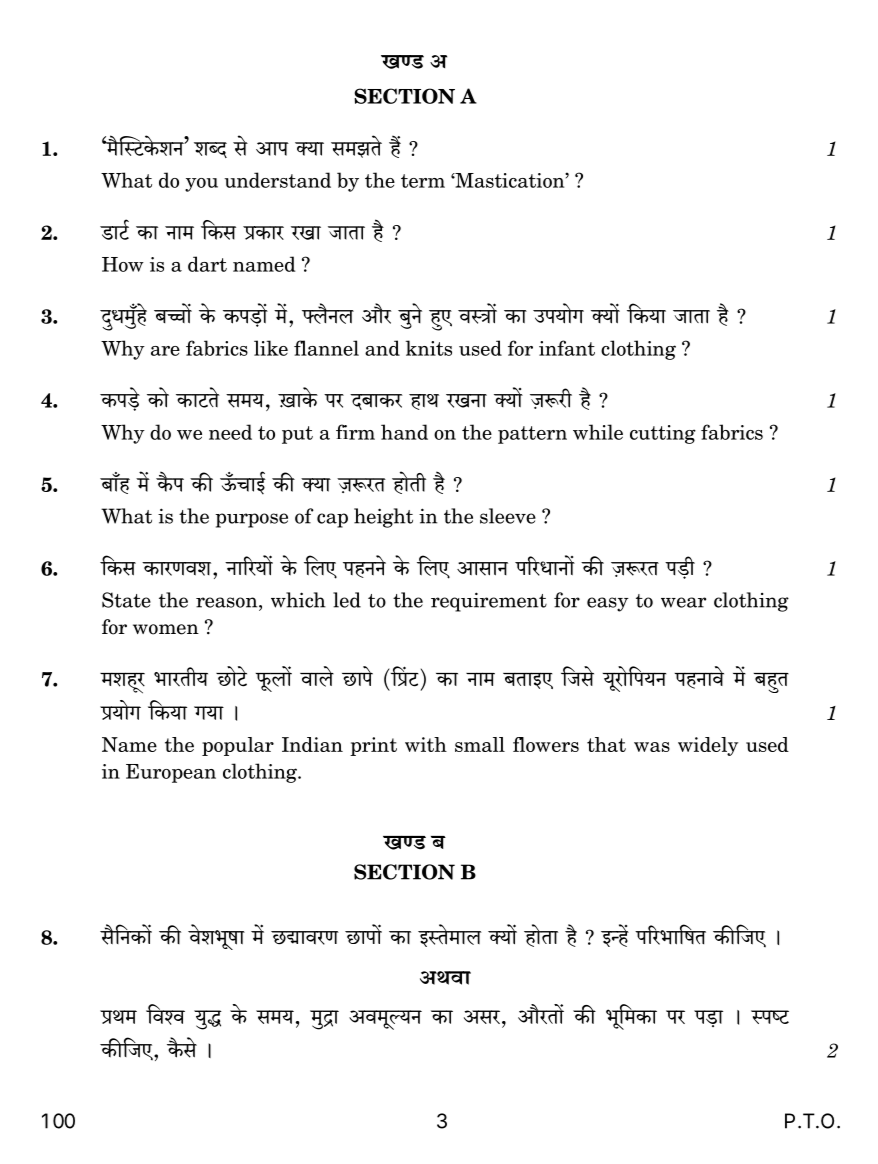  I want to click on infant, so click(567, 348).
